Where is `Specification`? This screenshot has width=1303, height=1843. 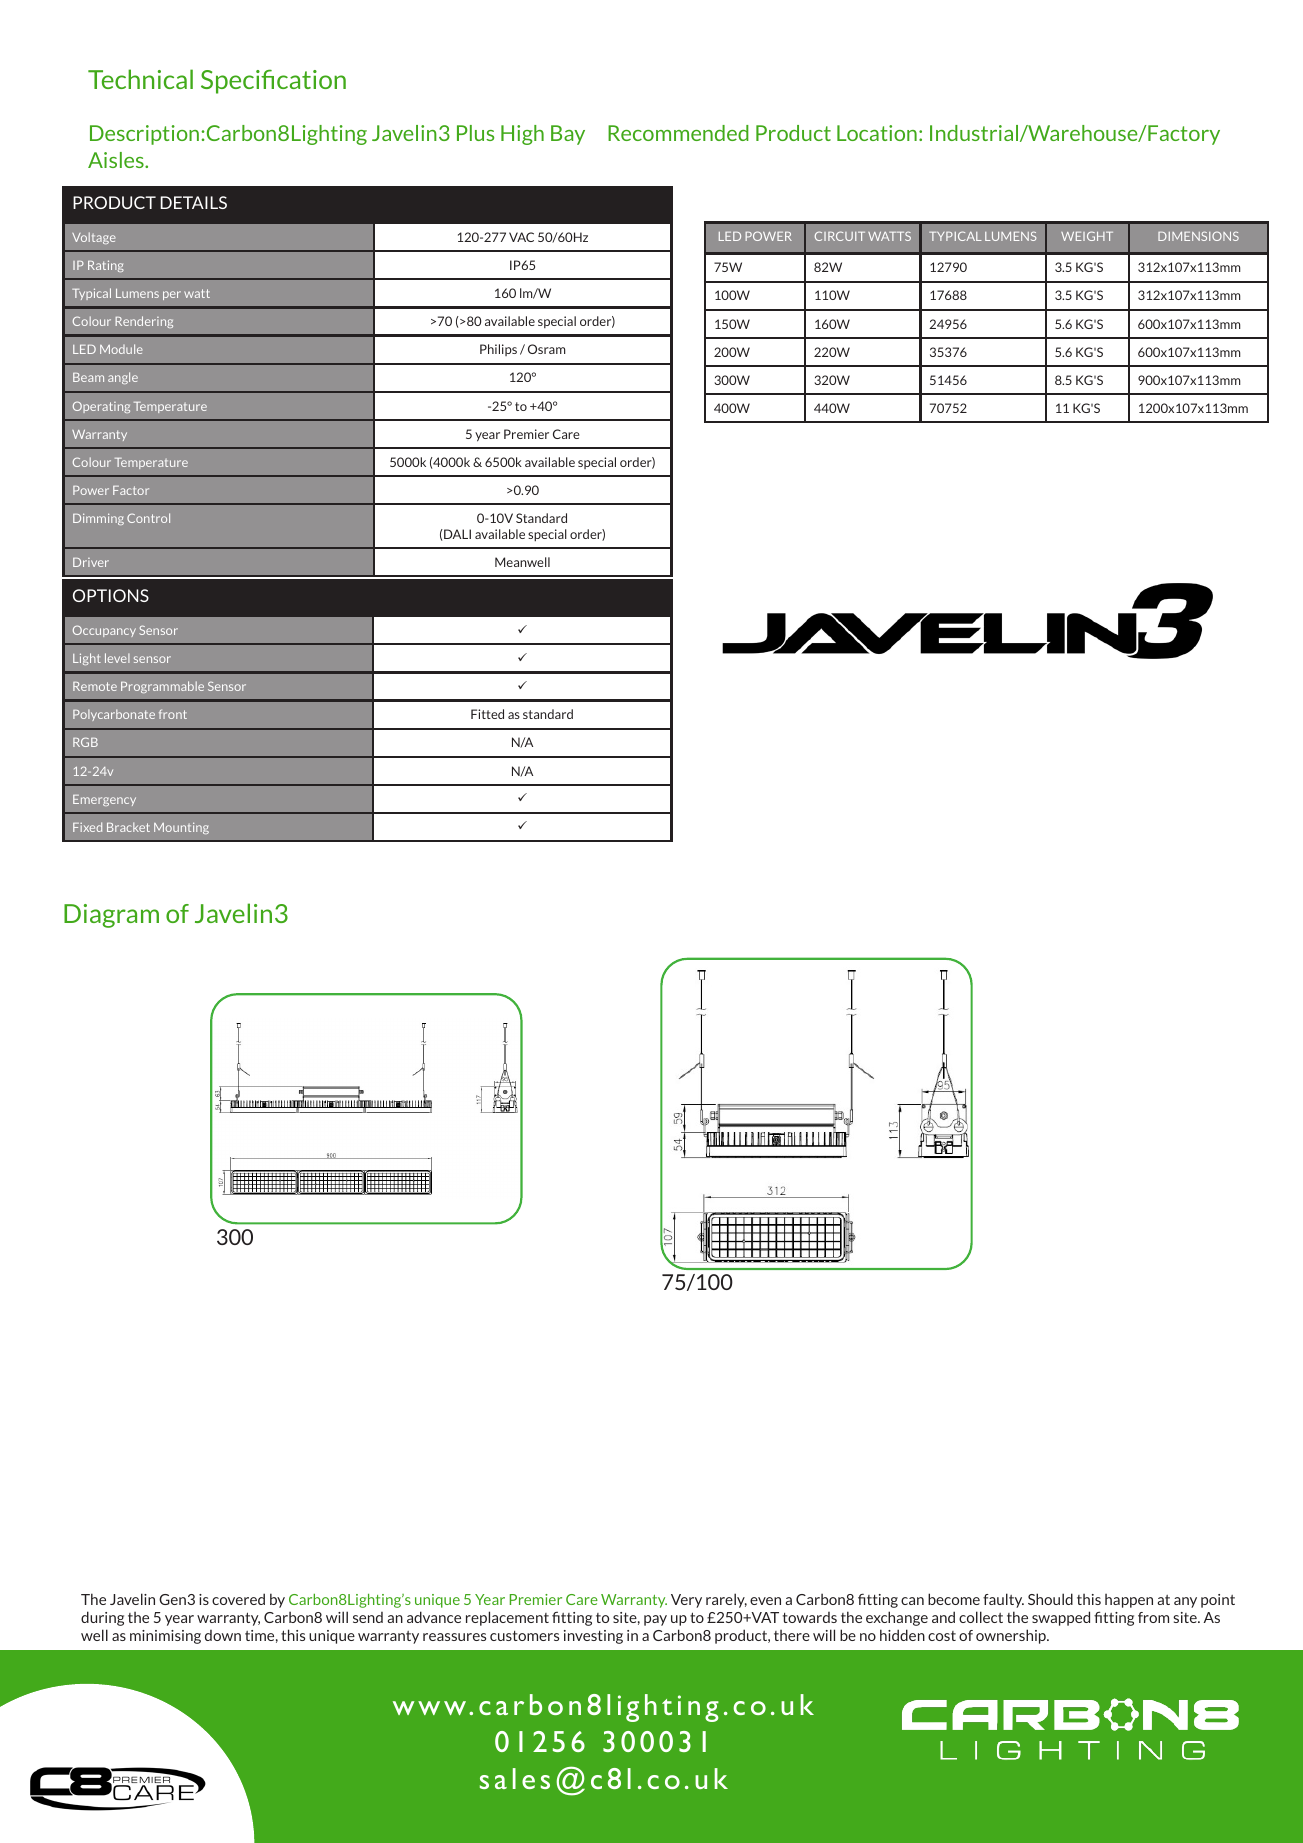 Specification is located at coordinates (273, 81).
